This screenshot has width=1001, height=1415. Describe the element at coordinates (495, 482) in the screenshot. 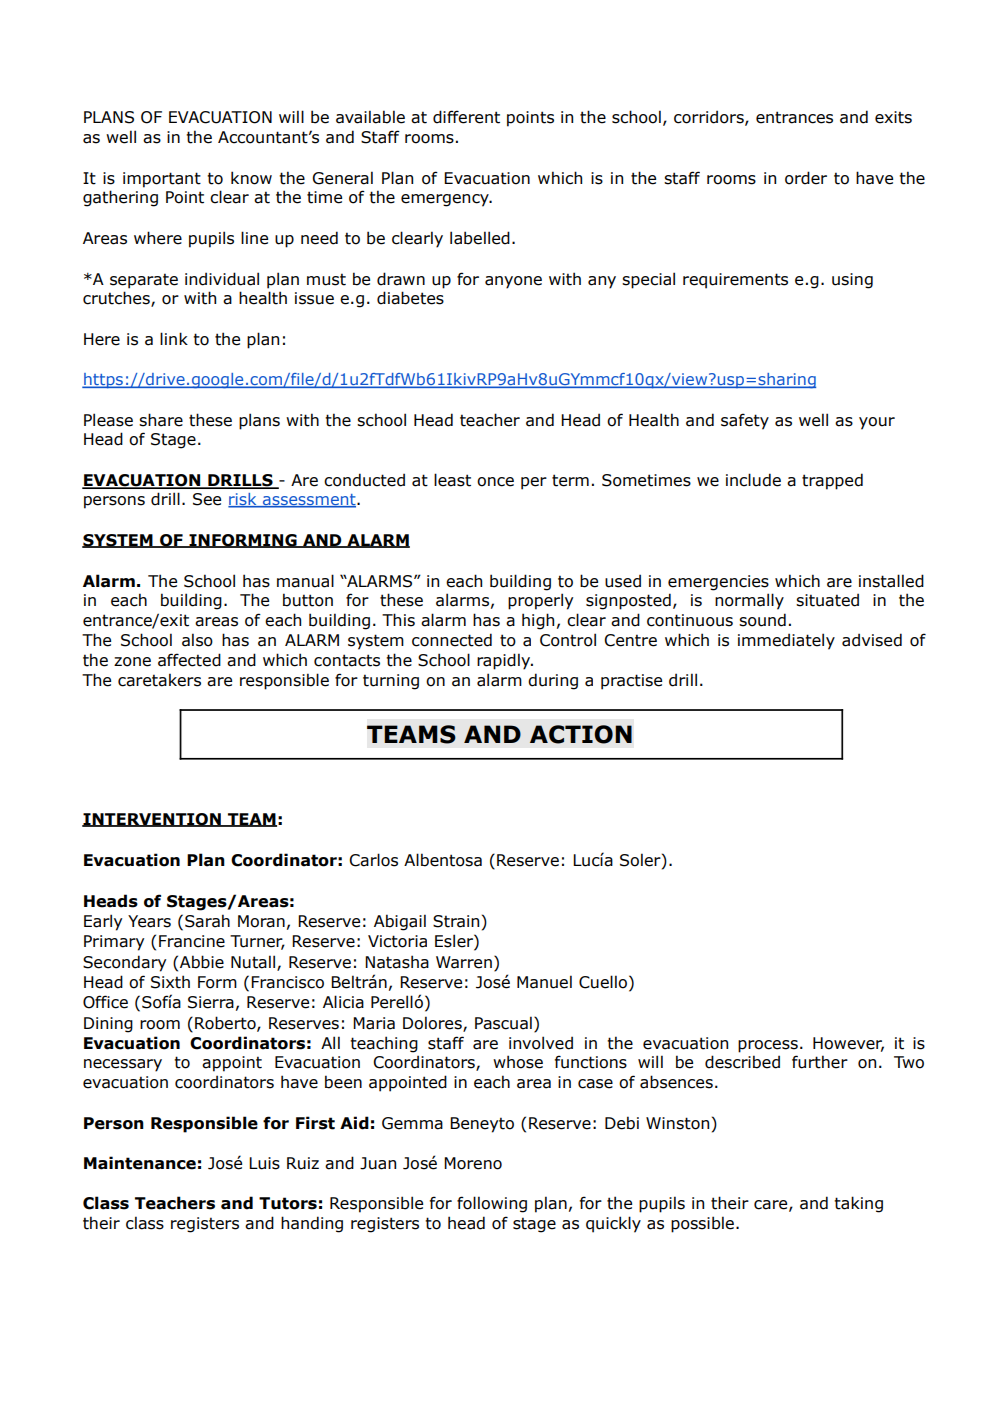

I see `once` at that location.
